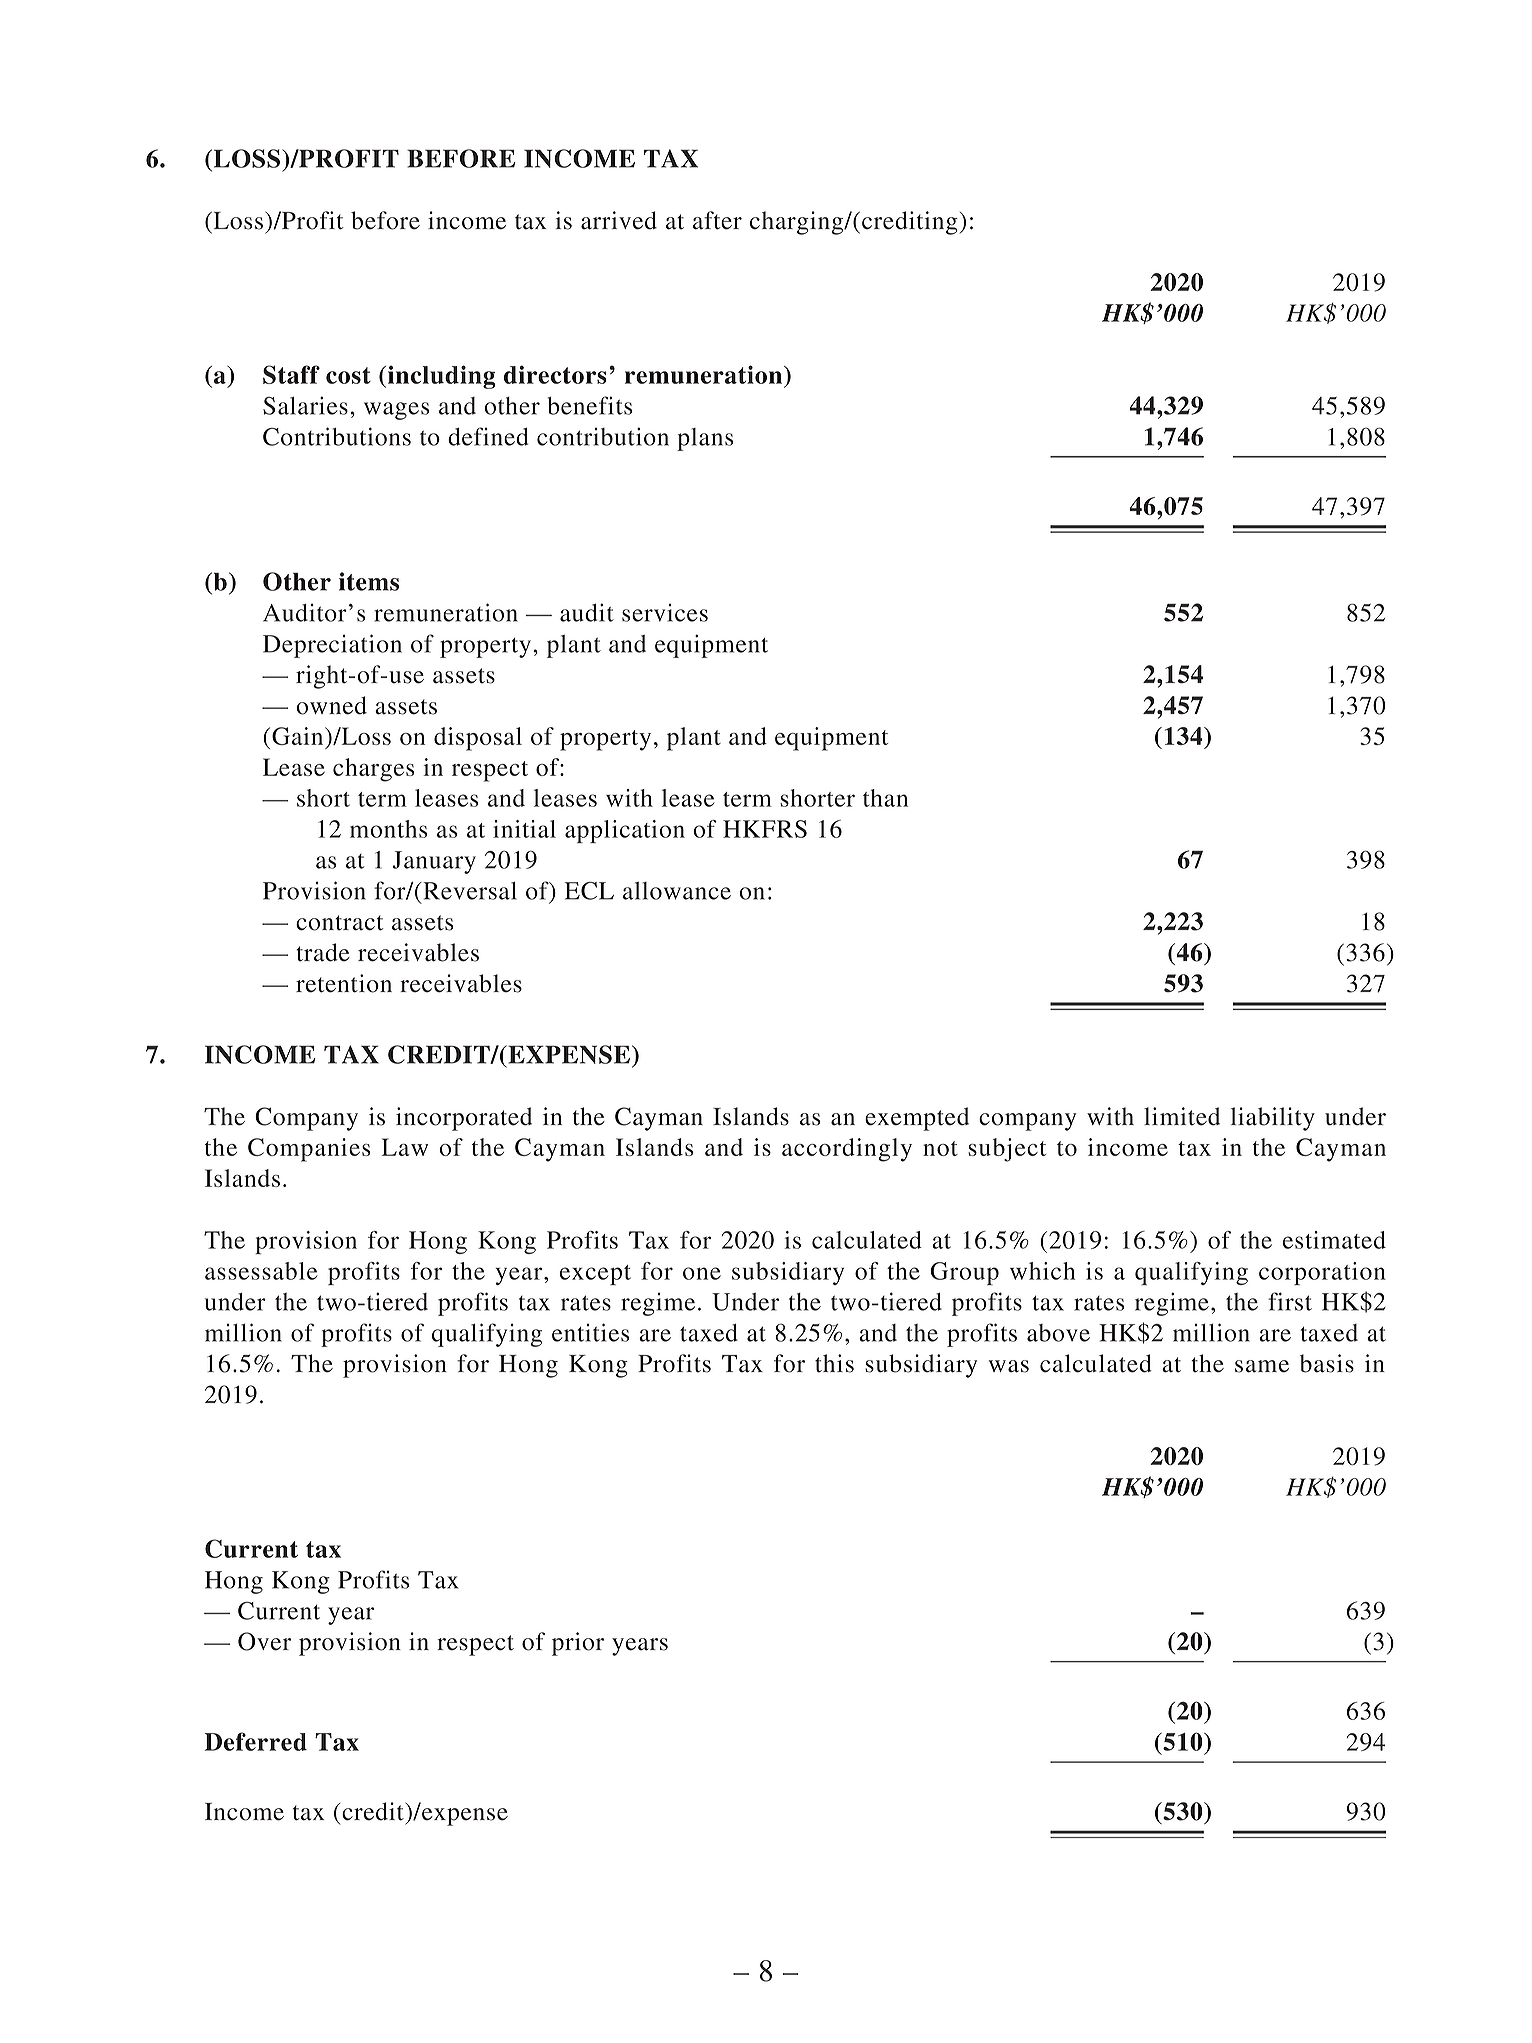 The image size is (1532, 2043). I want to click on same, so click(1262, 1366).
